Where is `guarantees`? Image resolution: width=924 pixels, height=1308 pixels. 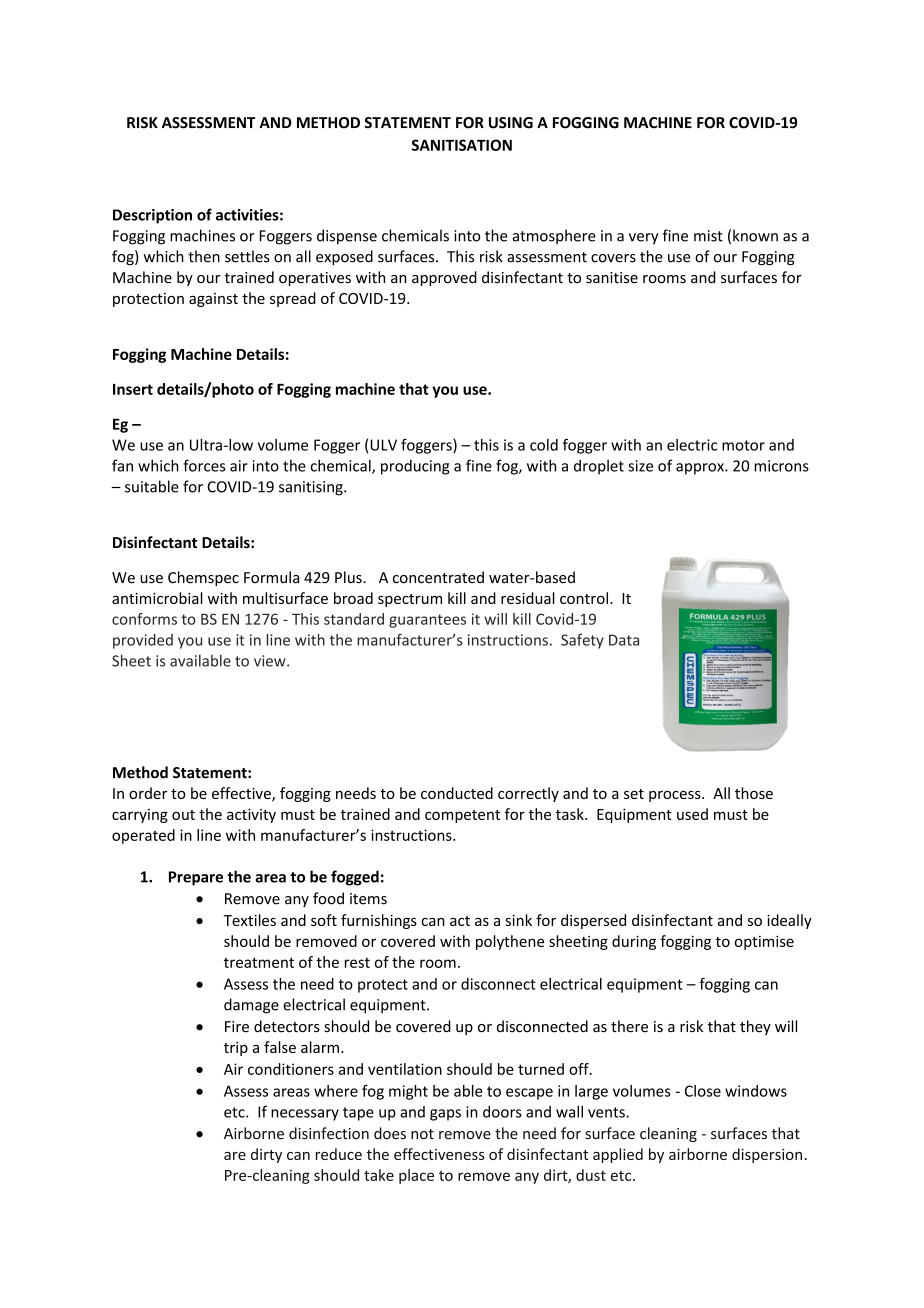 guarantees is located at coordinates (427, 621).
